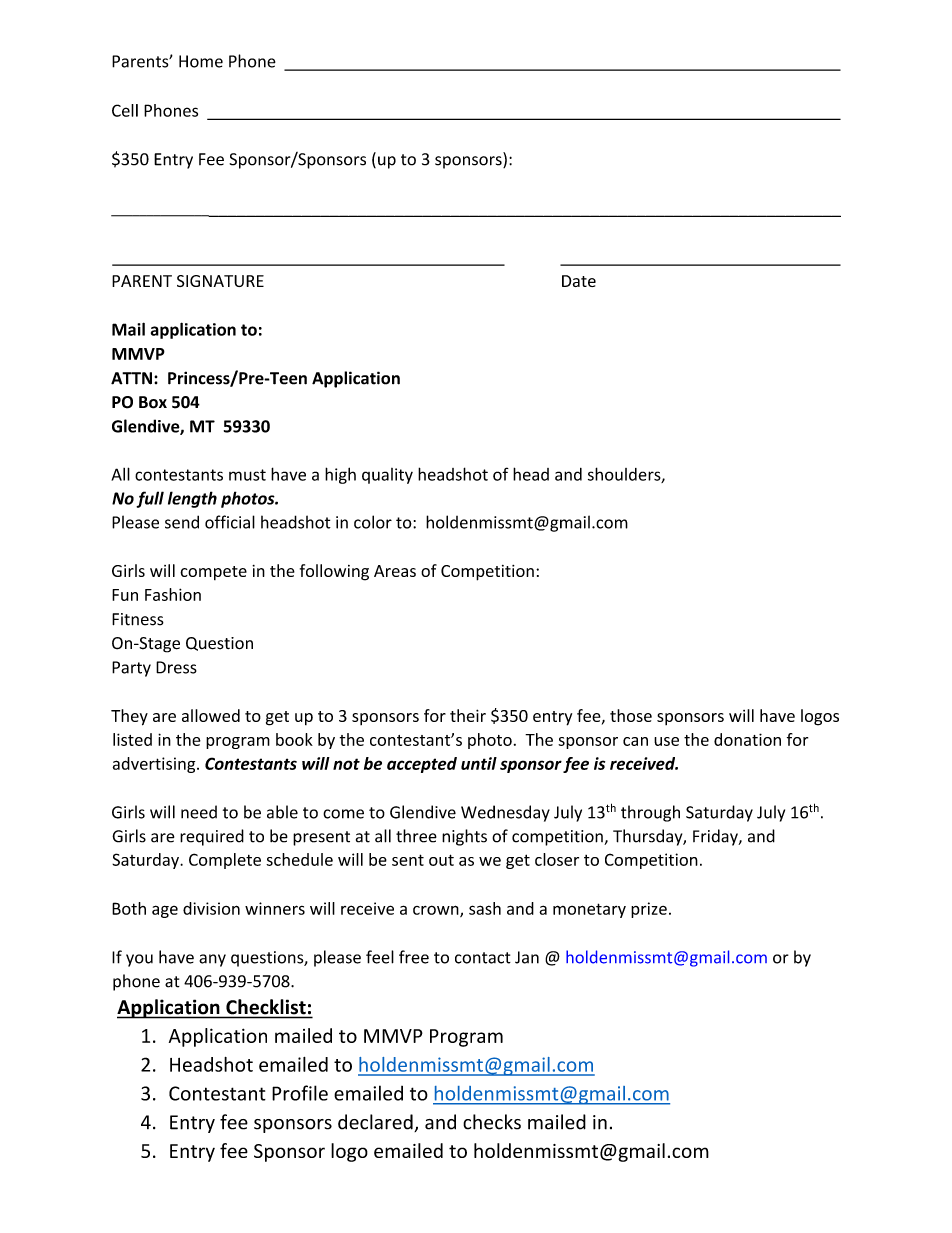  What do you see at coordinates (650, 813) in the image?
I see `through` at bounding box center [650, 813].
